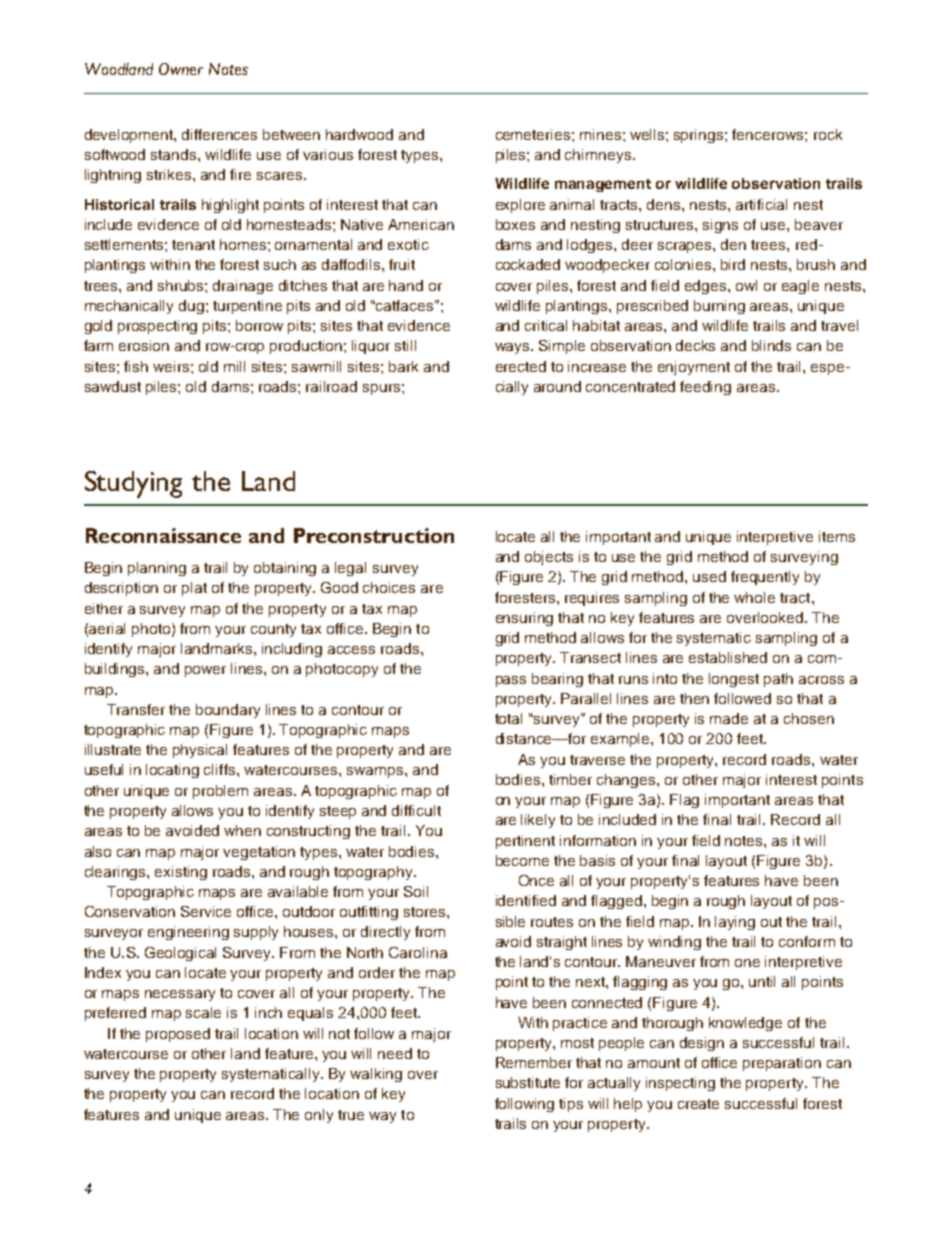 The width and height of the document is (952, 1233). I want to click on substitute, so click(528, 1082).
